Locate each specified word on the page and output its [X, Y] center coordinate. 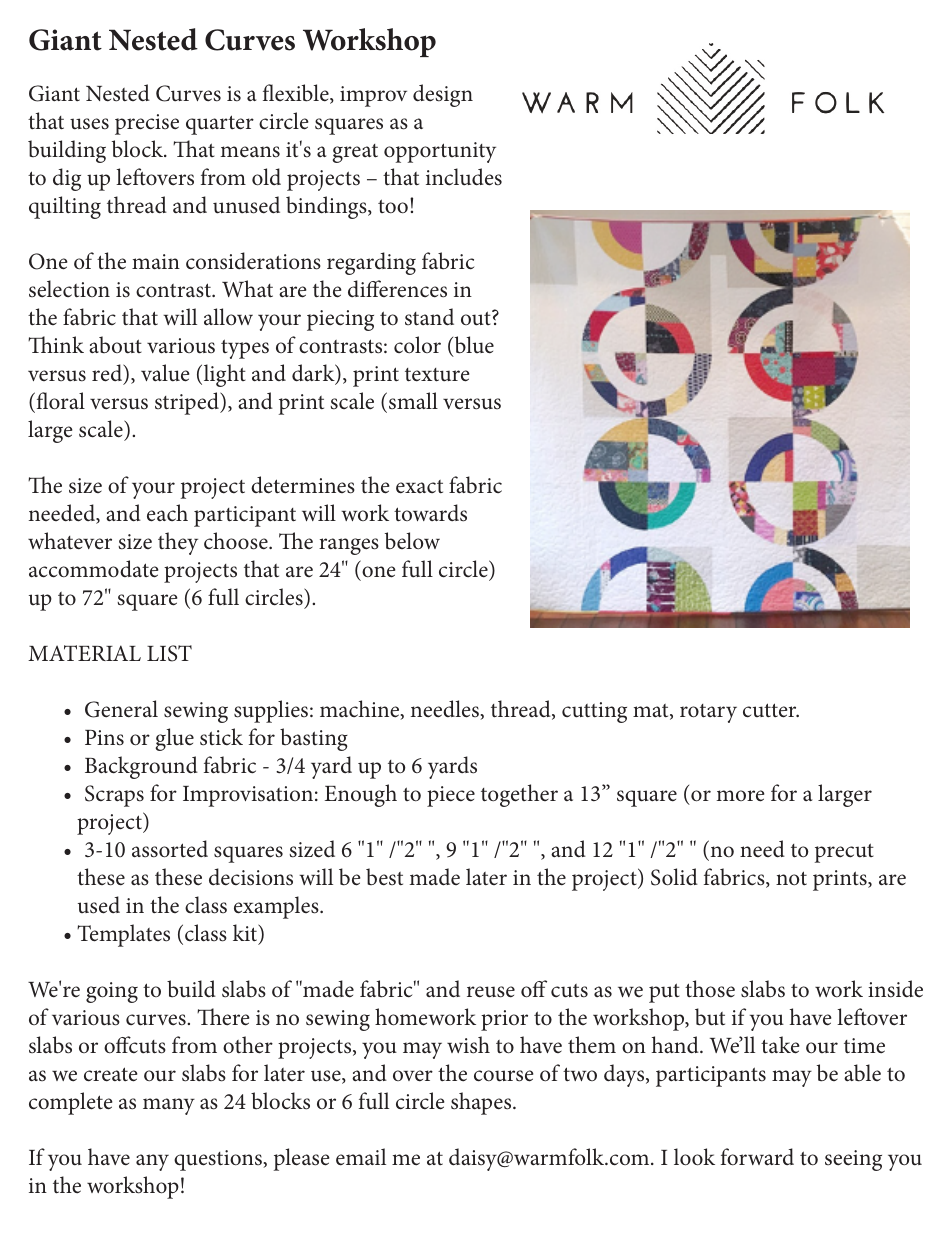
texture [437, 375]
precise [147, 124]
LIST [169, 653]
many [169, 1106]
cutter [771, 710]
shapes [482, 1103]
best [384, 877]
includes [464, 177]
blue [473, 346]
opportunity [440, 152]
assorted [170, 849]
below [412, 541]
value [165, 373]
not [791, 878]
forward [757, 1157]
